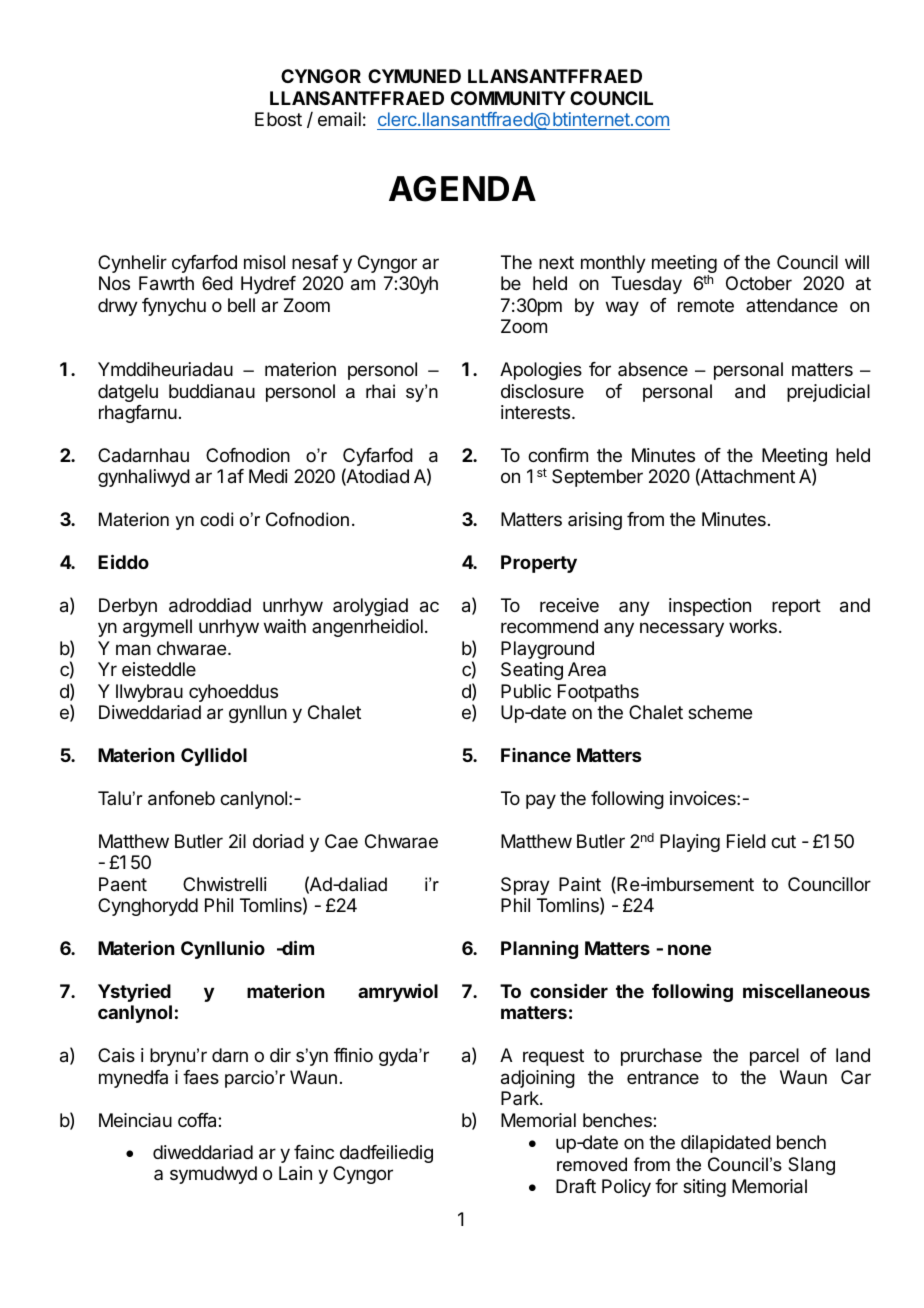  Describe the element at coordinates (753, 626) in the image. I see `works` at that location.
